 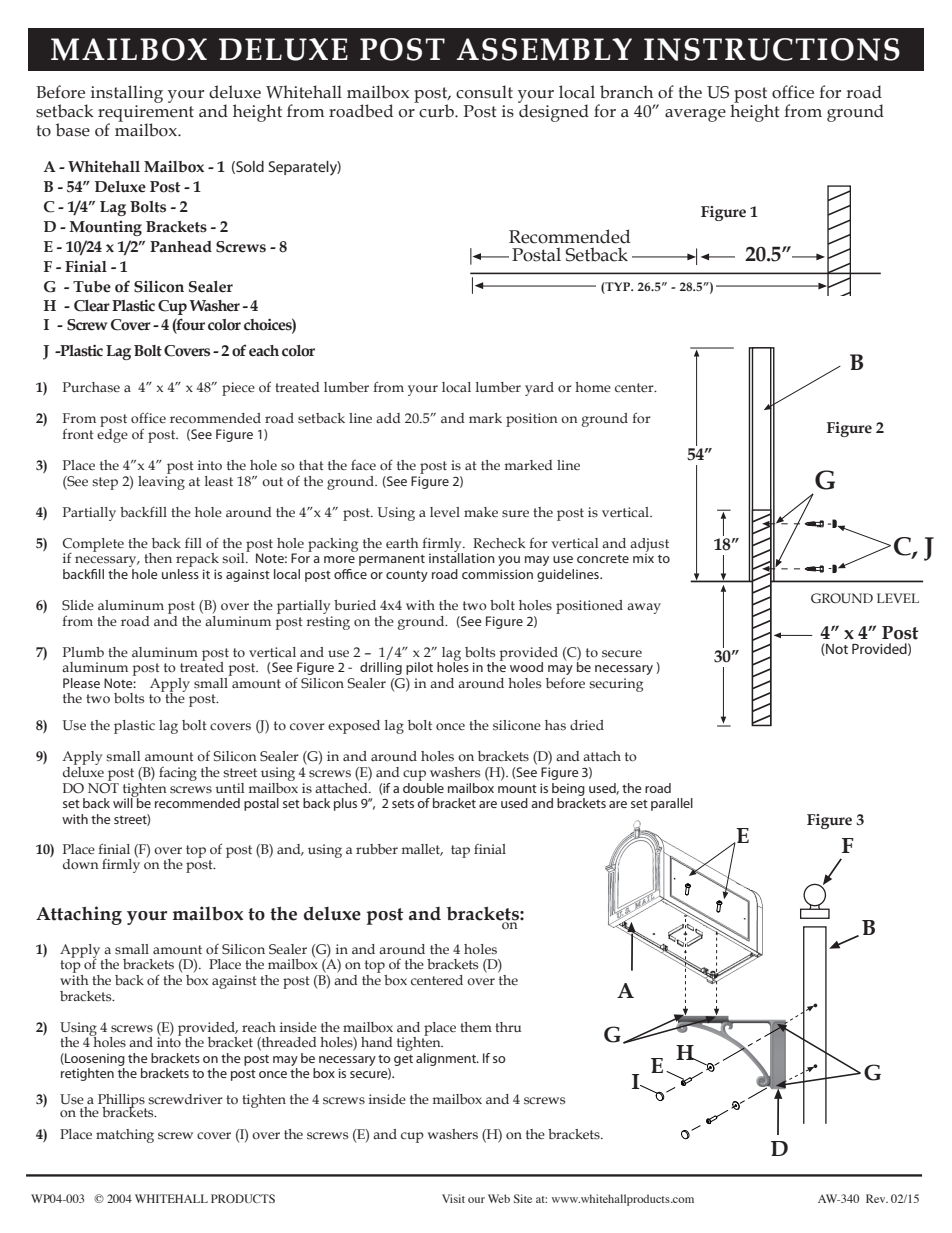 I want to click on INSTRUCTIONS, so click(x=772, y=49).
